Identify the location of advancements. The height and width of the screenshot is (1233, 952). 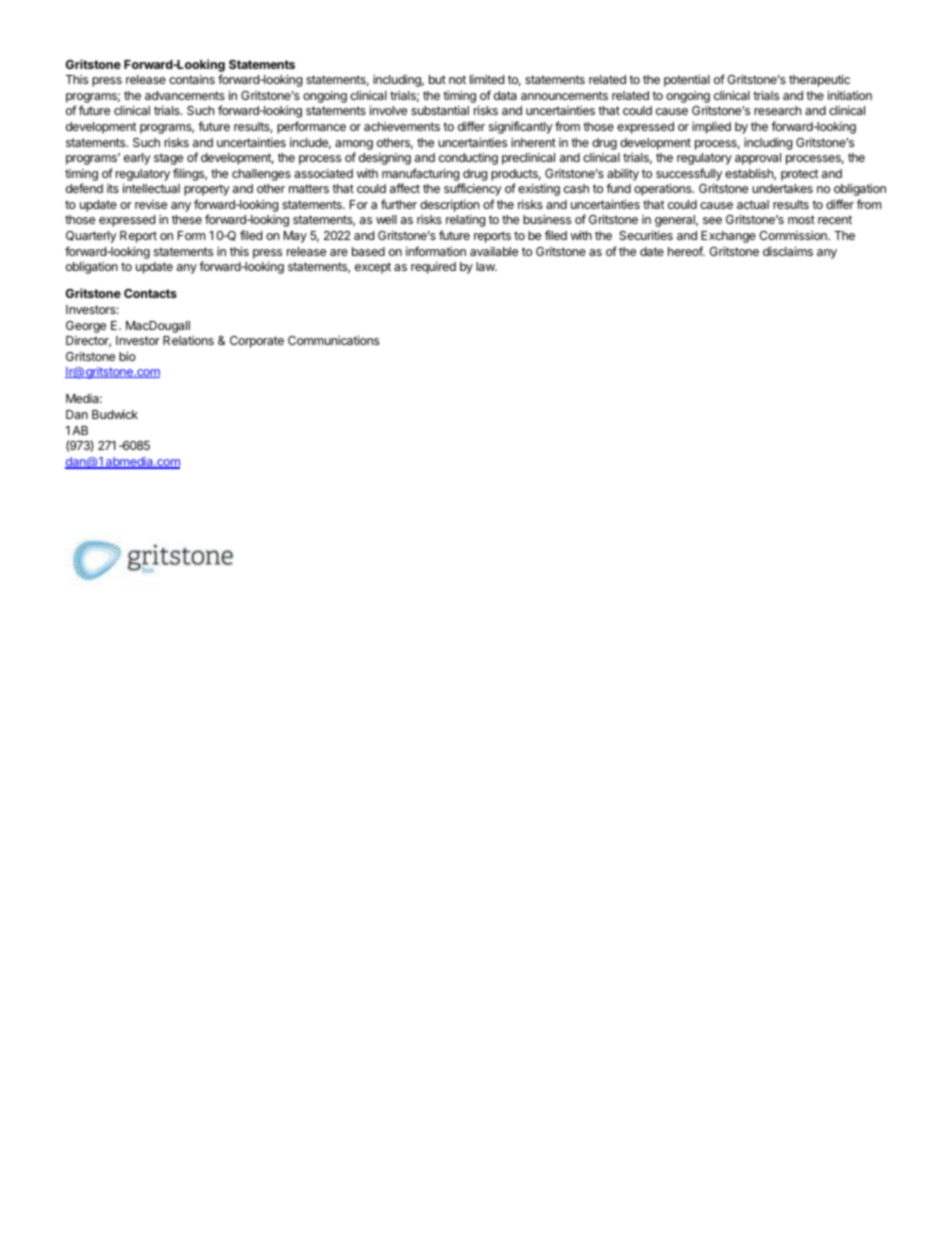
(185, 95).
